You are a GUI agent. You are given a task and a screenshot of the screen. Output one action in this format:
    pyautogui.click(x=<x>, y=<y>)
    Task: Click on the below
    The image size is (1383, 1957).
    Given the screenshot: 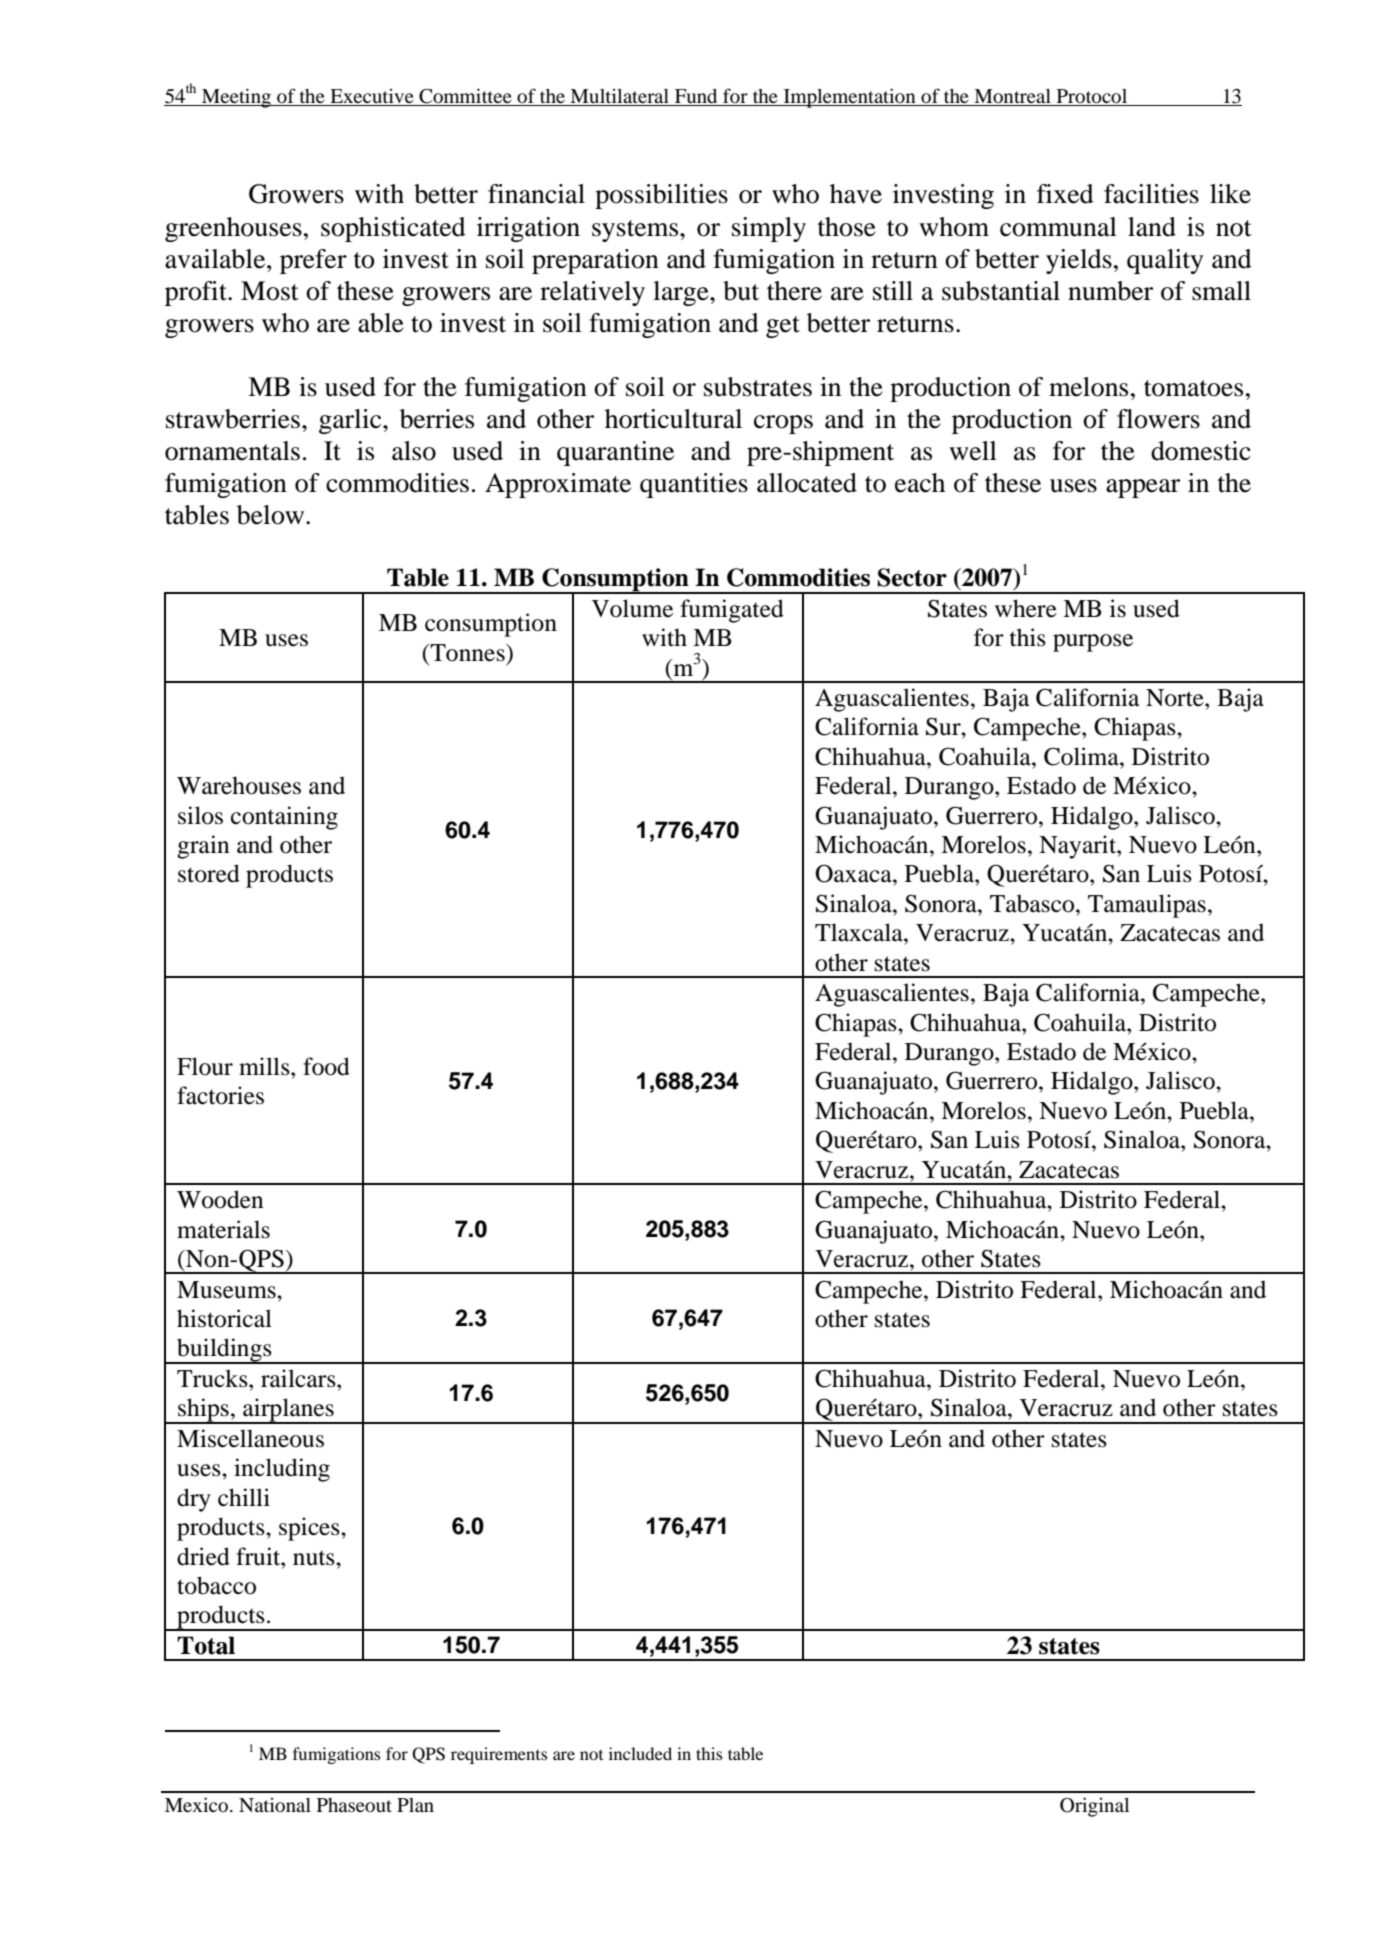 What is the action you would take?
    pyautogui.click(x=272, y=515)
